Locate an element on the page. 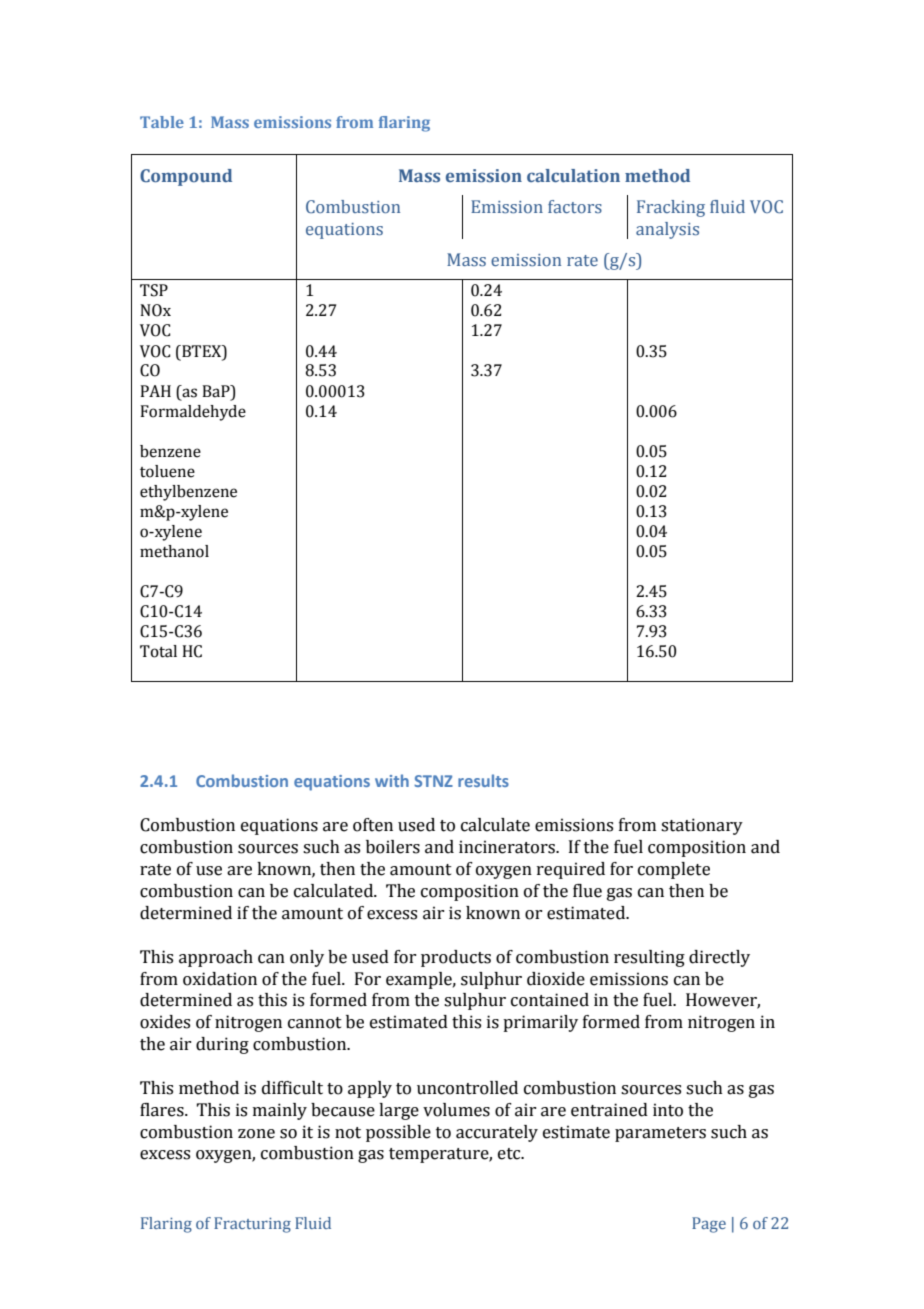 The width and height of the page is (924, 1309). Fracking is located at coordinates (671, 208).
